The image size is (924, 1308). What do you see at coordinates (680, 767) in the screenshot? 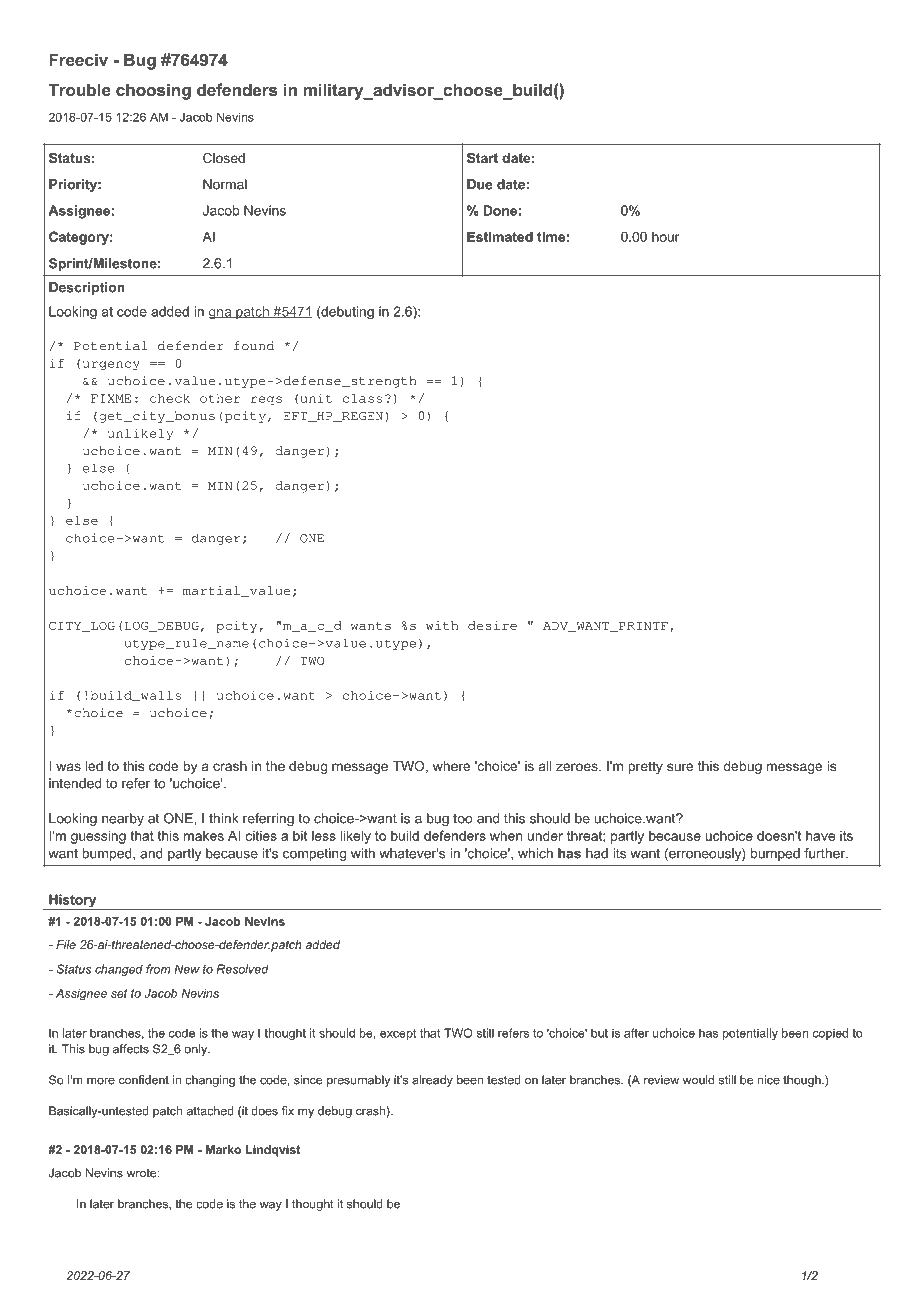
I see `sure` at bounding box center [680, 767].
